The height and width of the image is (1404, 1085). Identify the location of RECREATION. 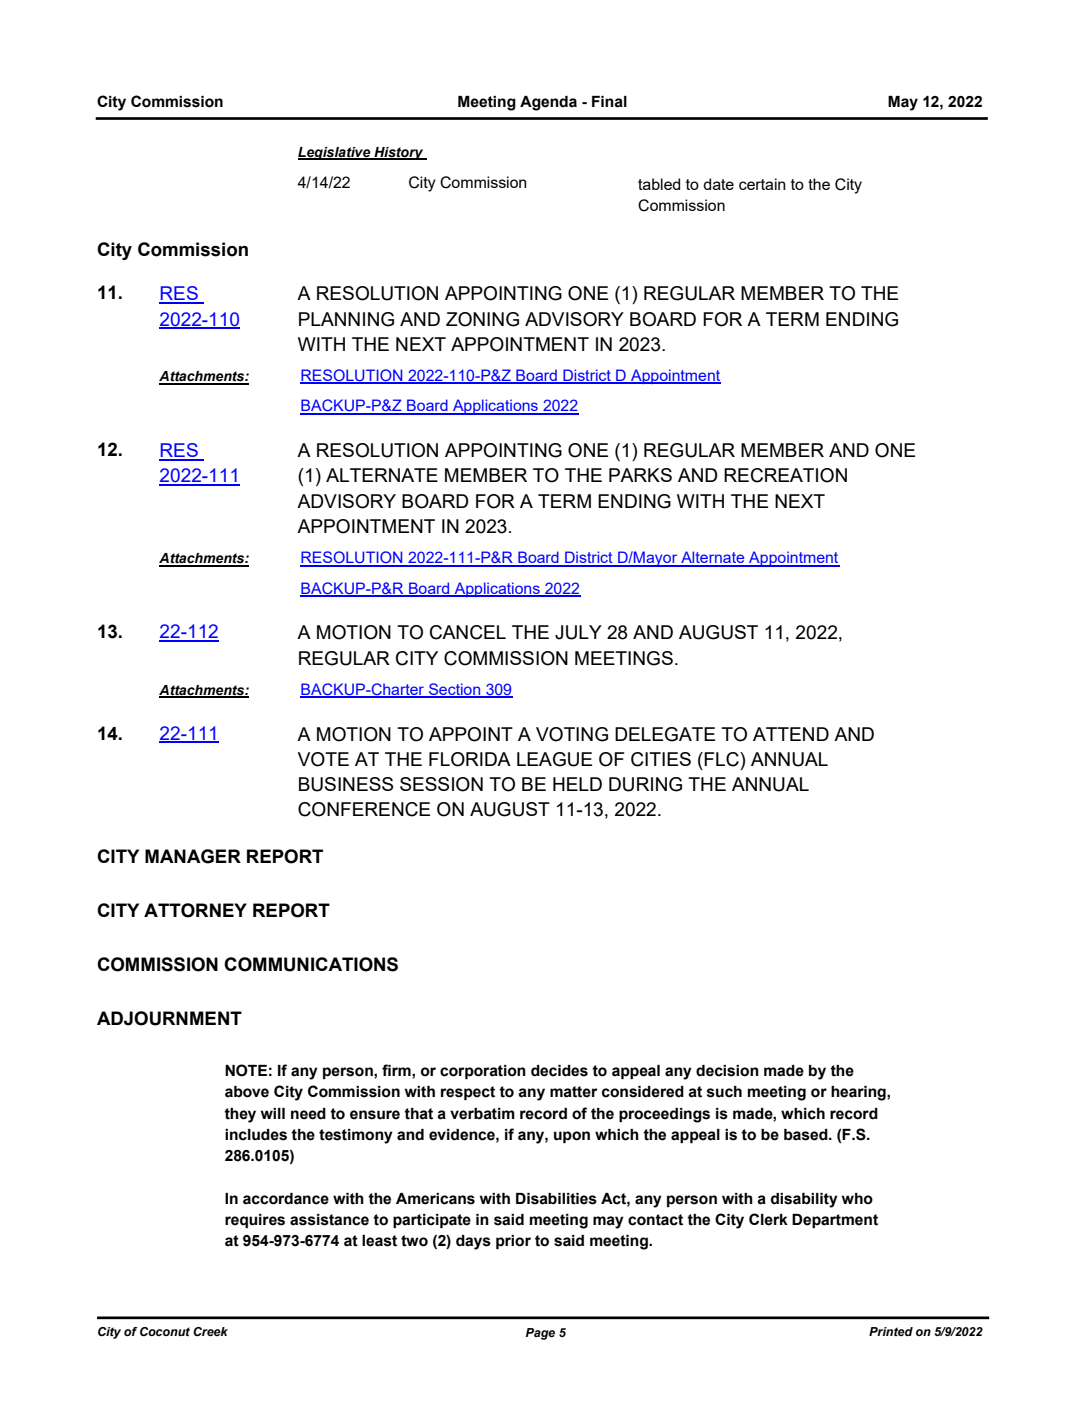
(785, 475).
